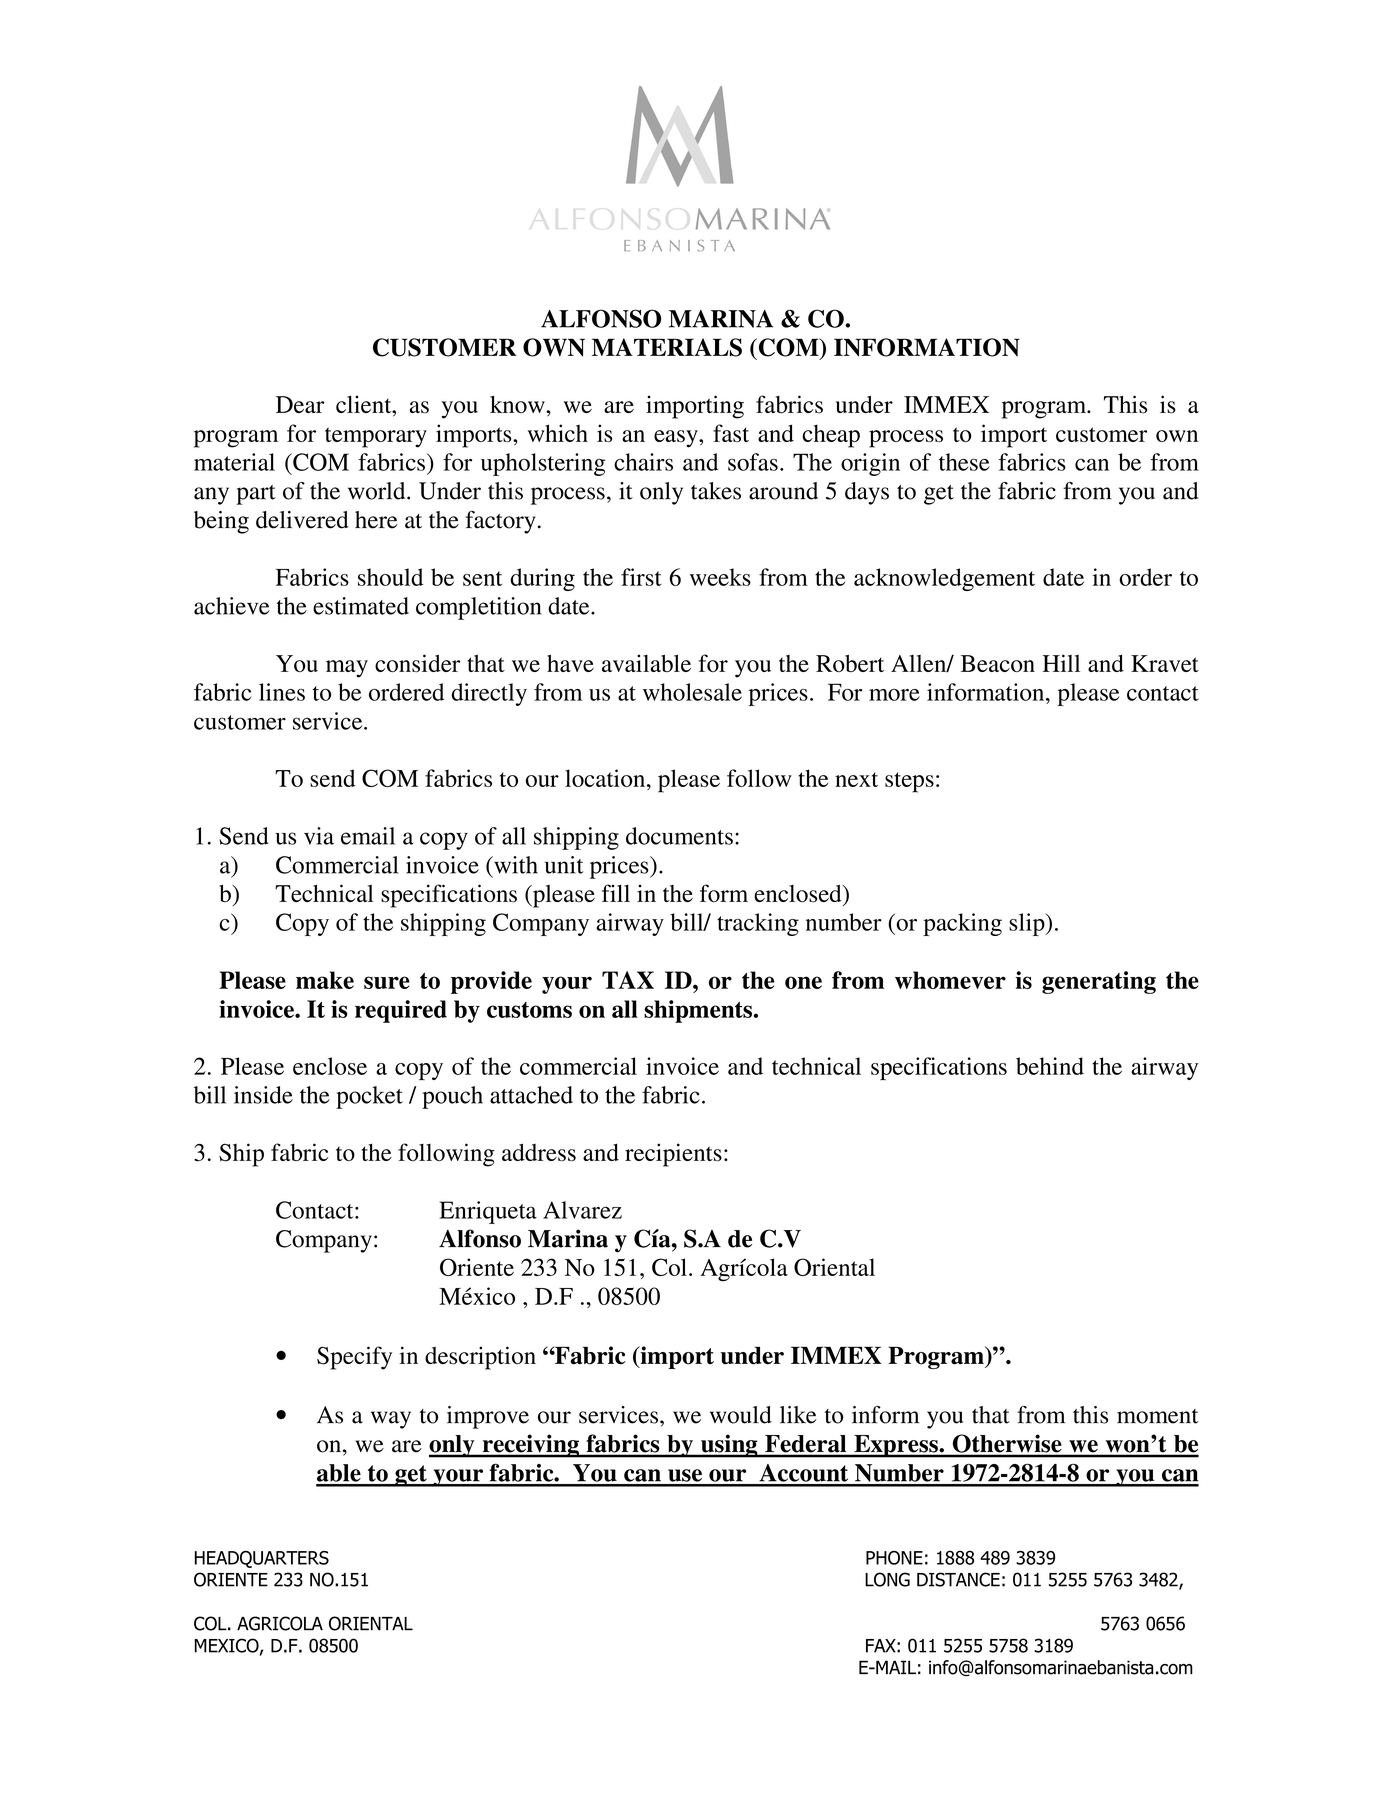  What do you see at coordinates (347, 669) in the page?
I see `may` at bounding box center [347, 669].
